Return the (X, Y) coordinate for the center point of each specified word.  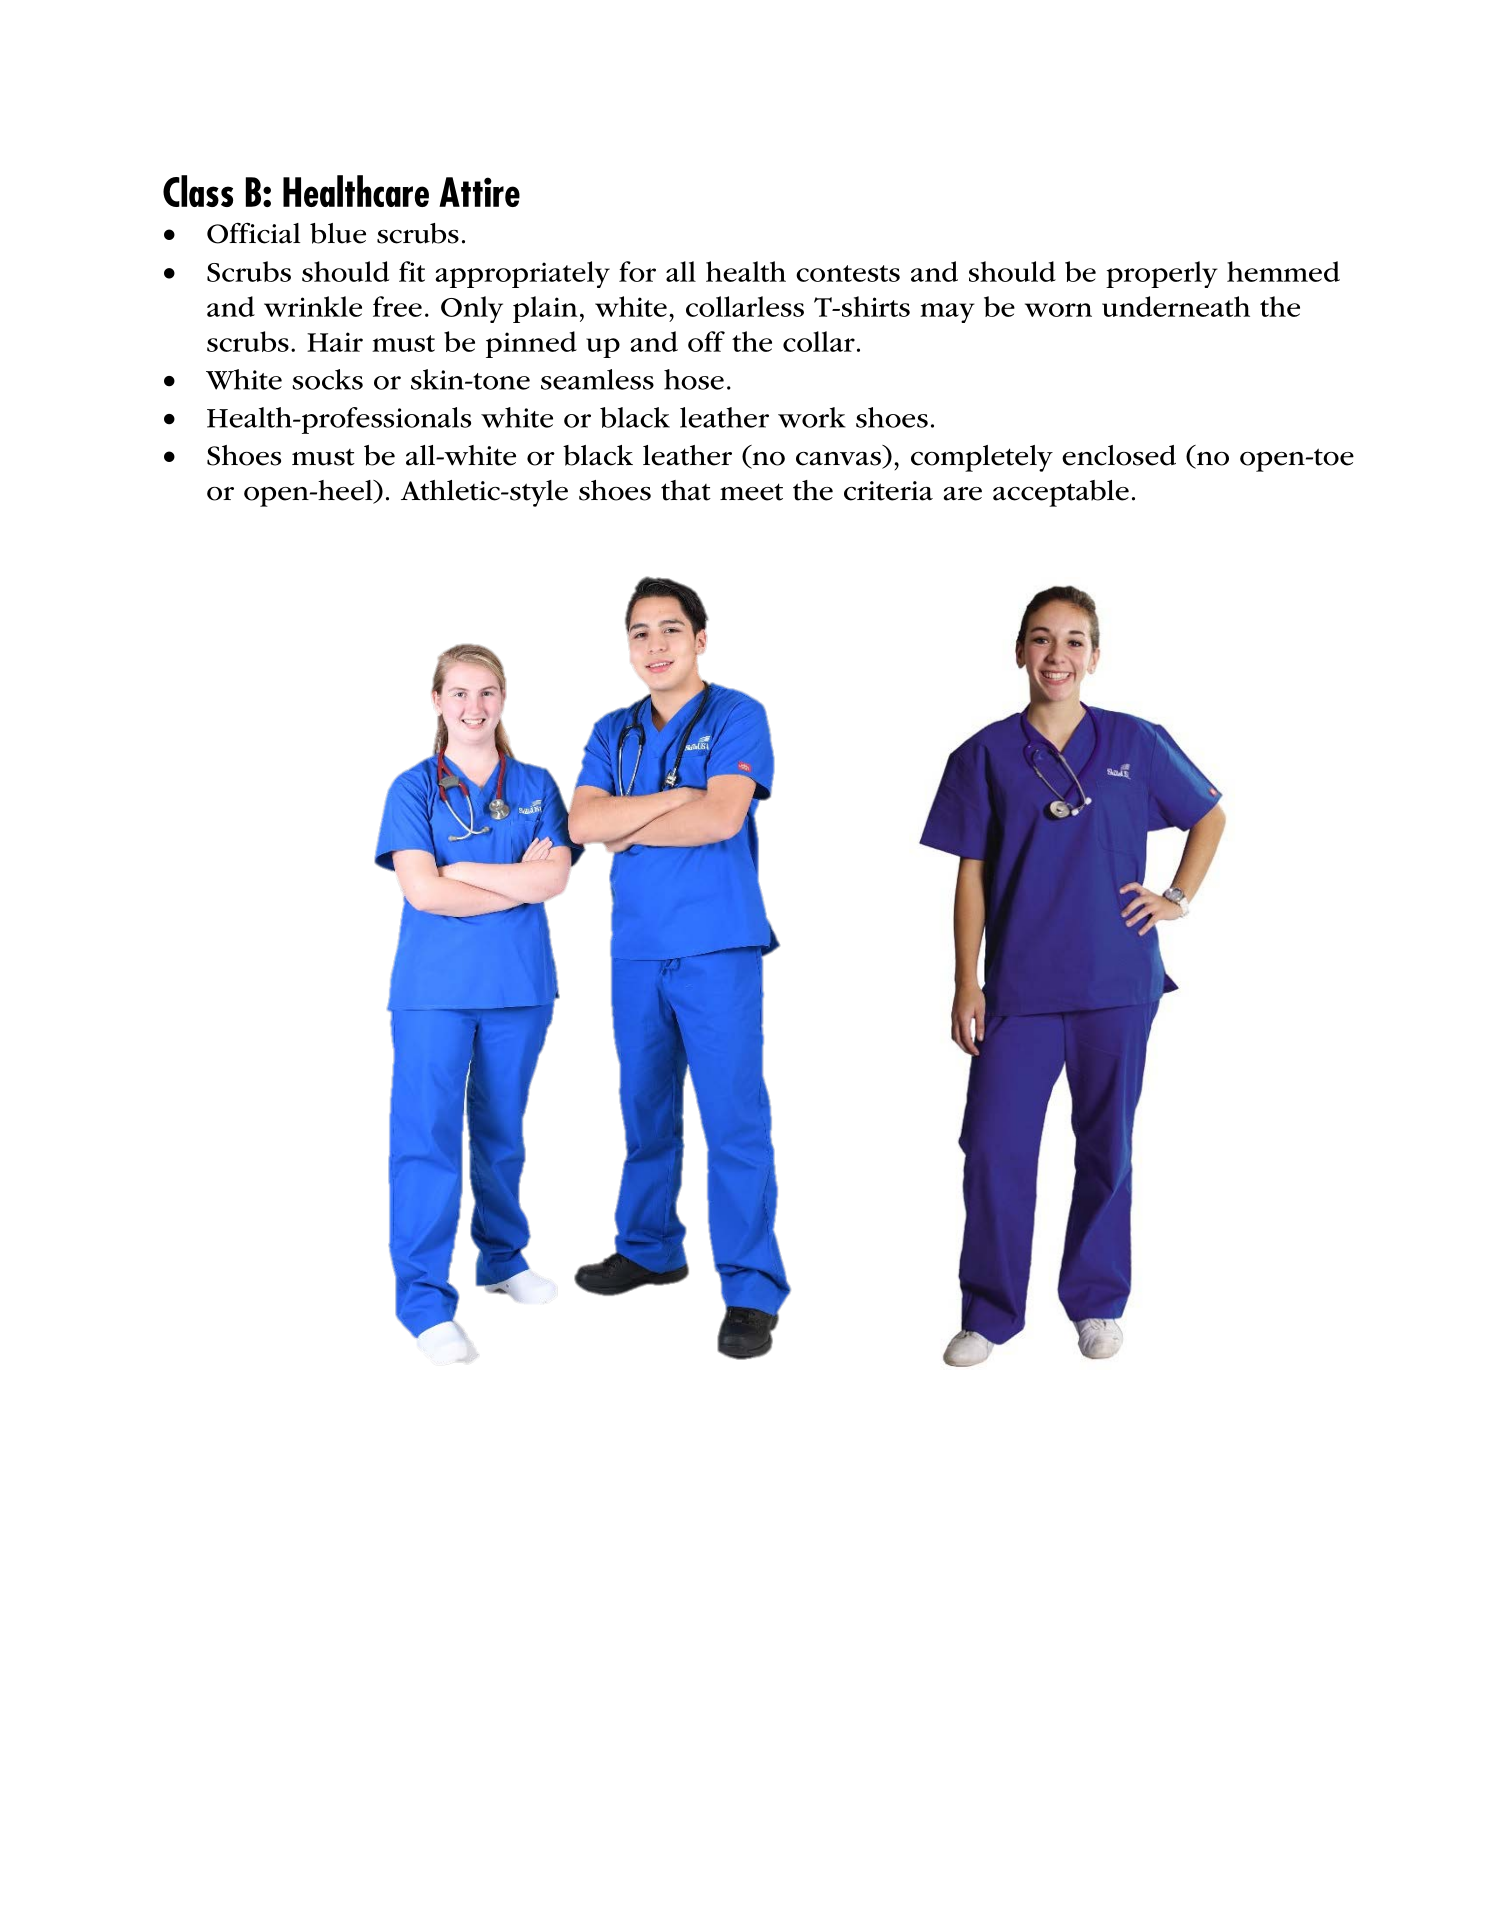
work (812, 417)
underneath (1176, 306)
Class (198, 191)
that (686, 490)
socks (327, 379)
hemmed (1283, 271)
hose (694, 379)
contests (848, 273)
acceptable (1061, 493)
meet (751, 492)
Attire (479, 192)
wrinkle (313, 306)
